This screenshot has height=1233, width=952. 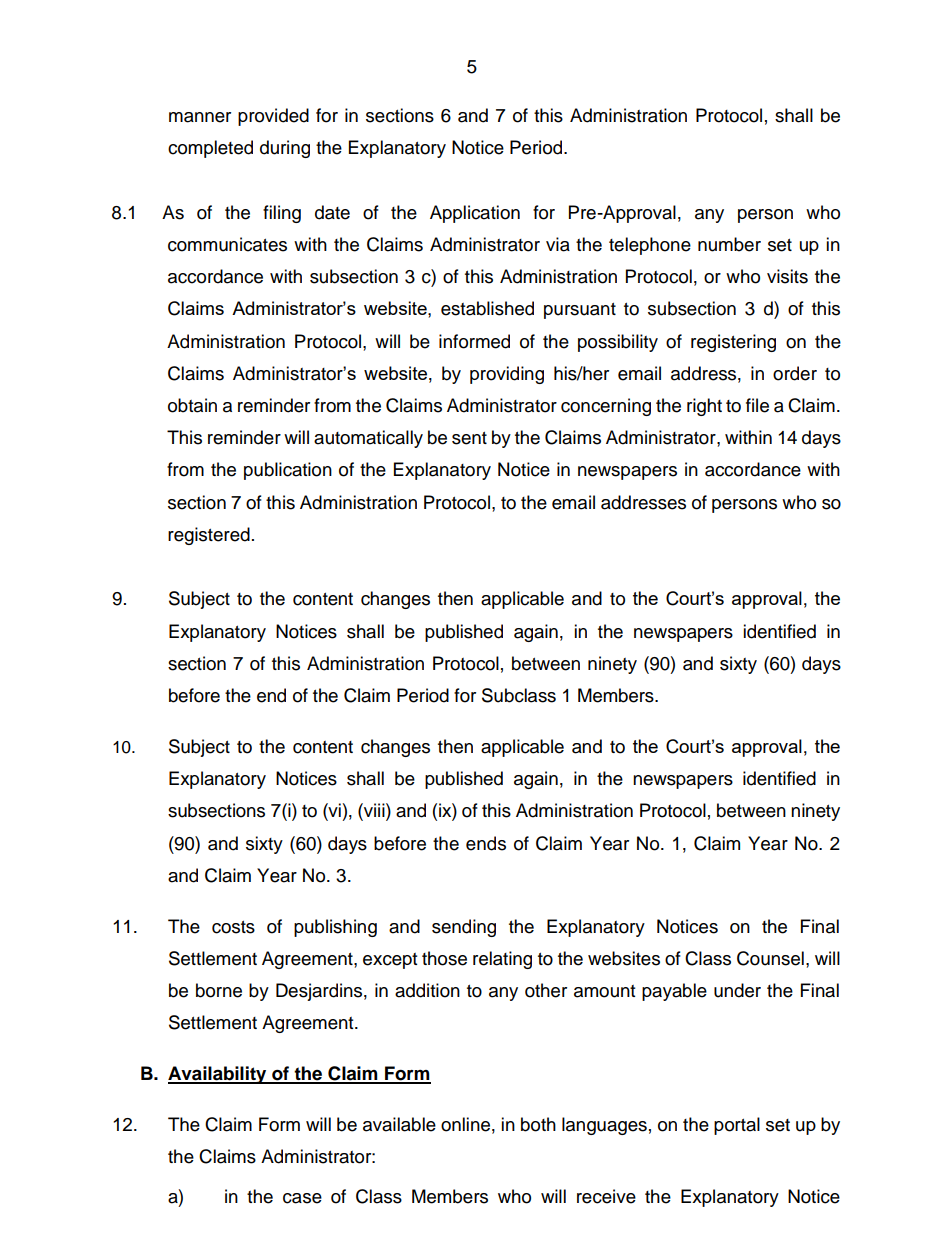 What do you see at coordinates (288, 471) in the screenshot?
I see `publication` at bounding box center [288, 471].
